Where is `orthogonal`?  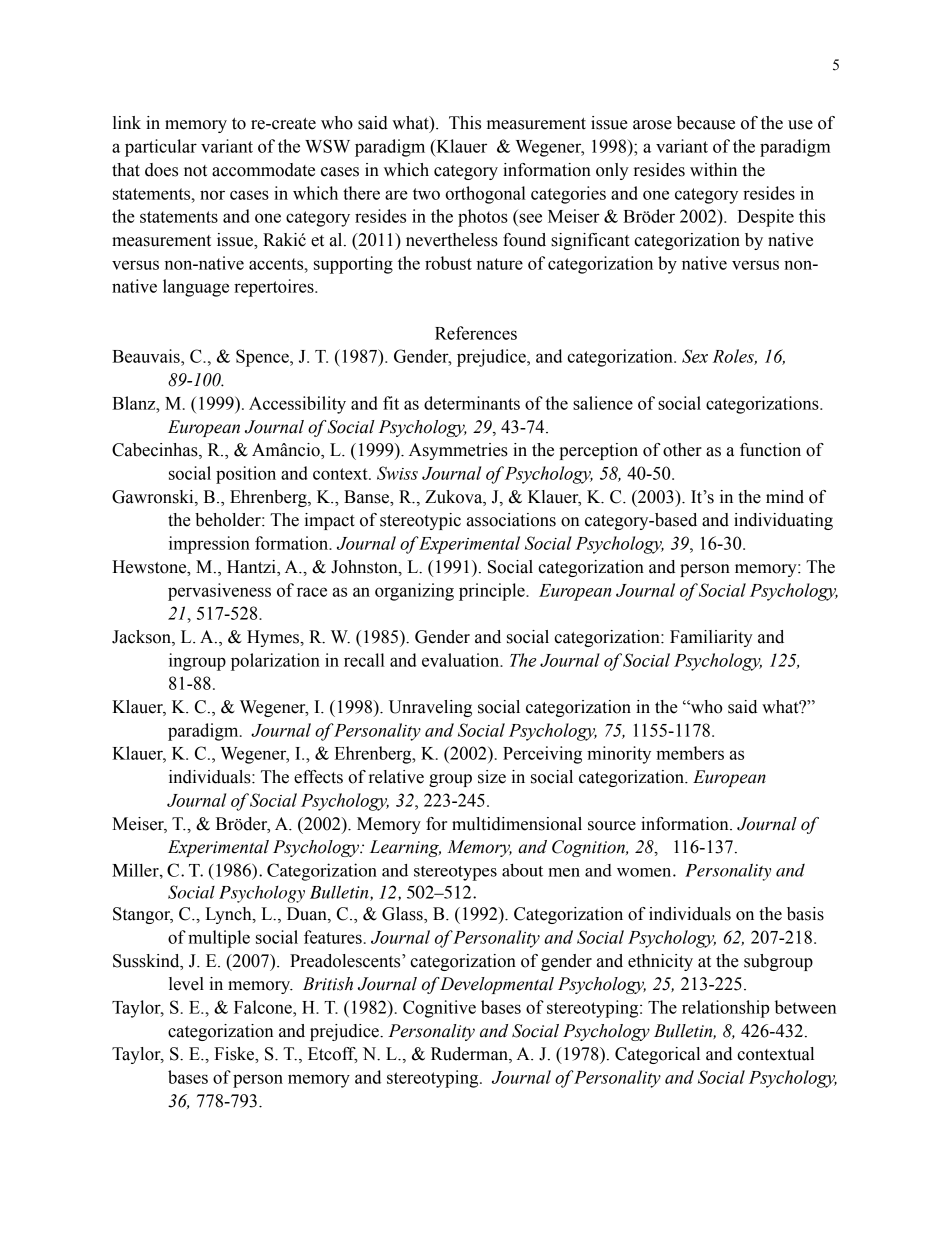
orthogonal is located at coordinates (485, 195).
